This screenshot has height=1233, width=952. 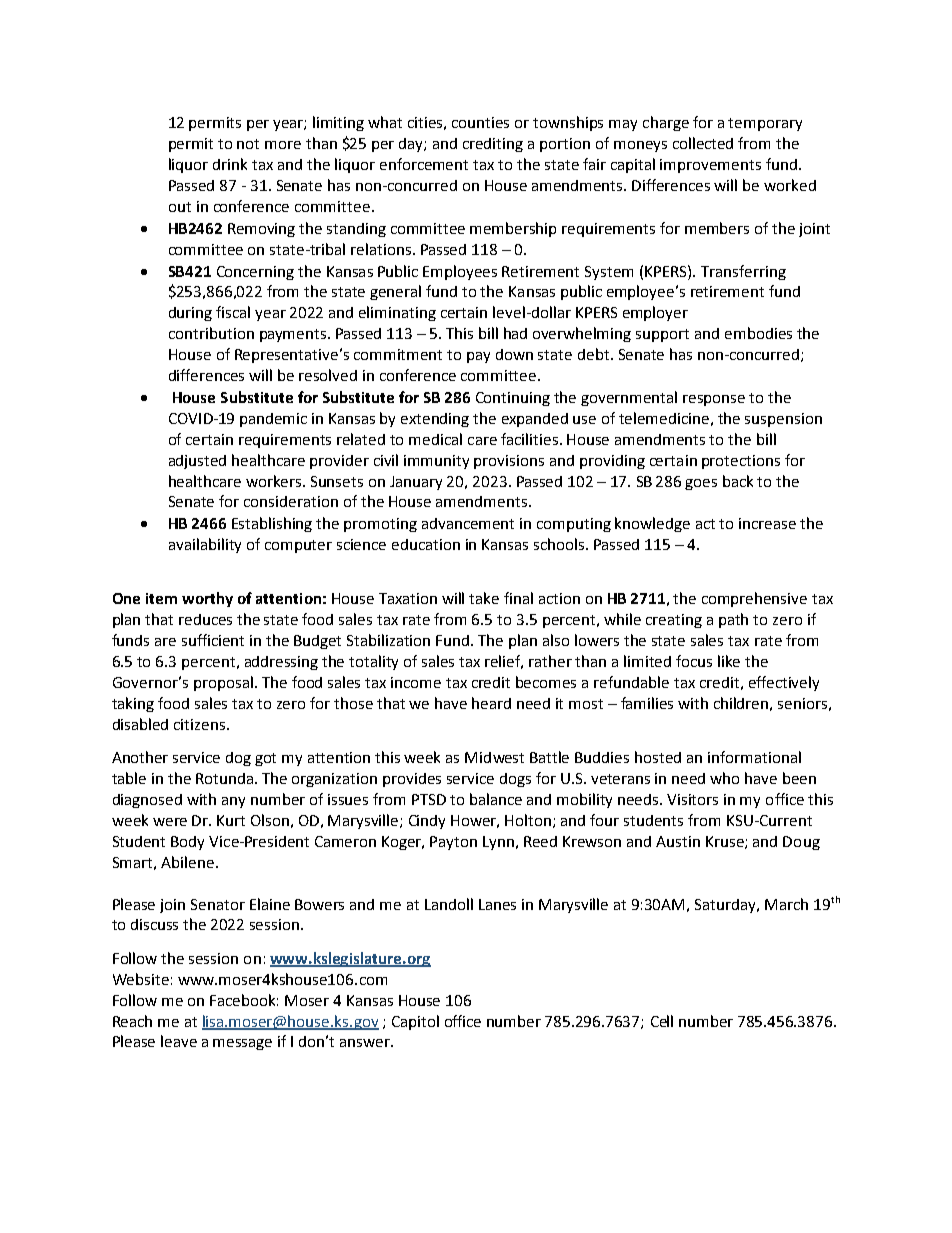 I want to click on any, so click(x=233, y=802).
